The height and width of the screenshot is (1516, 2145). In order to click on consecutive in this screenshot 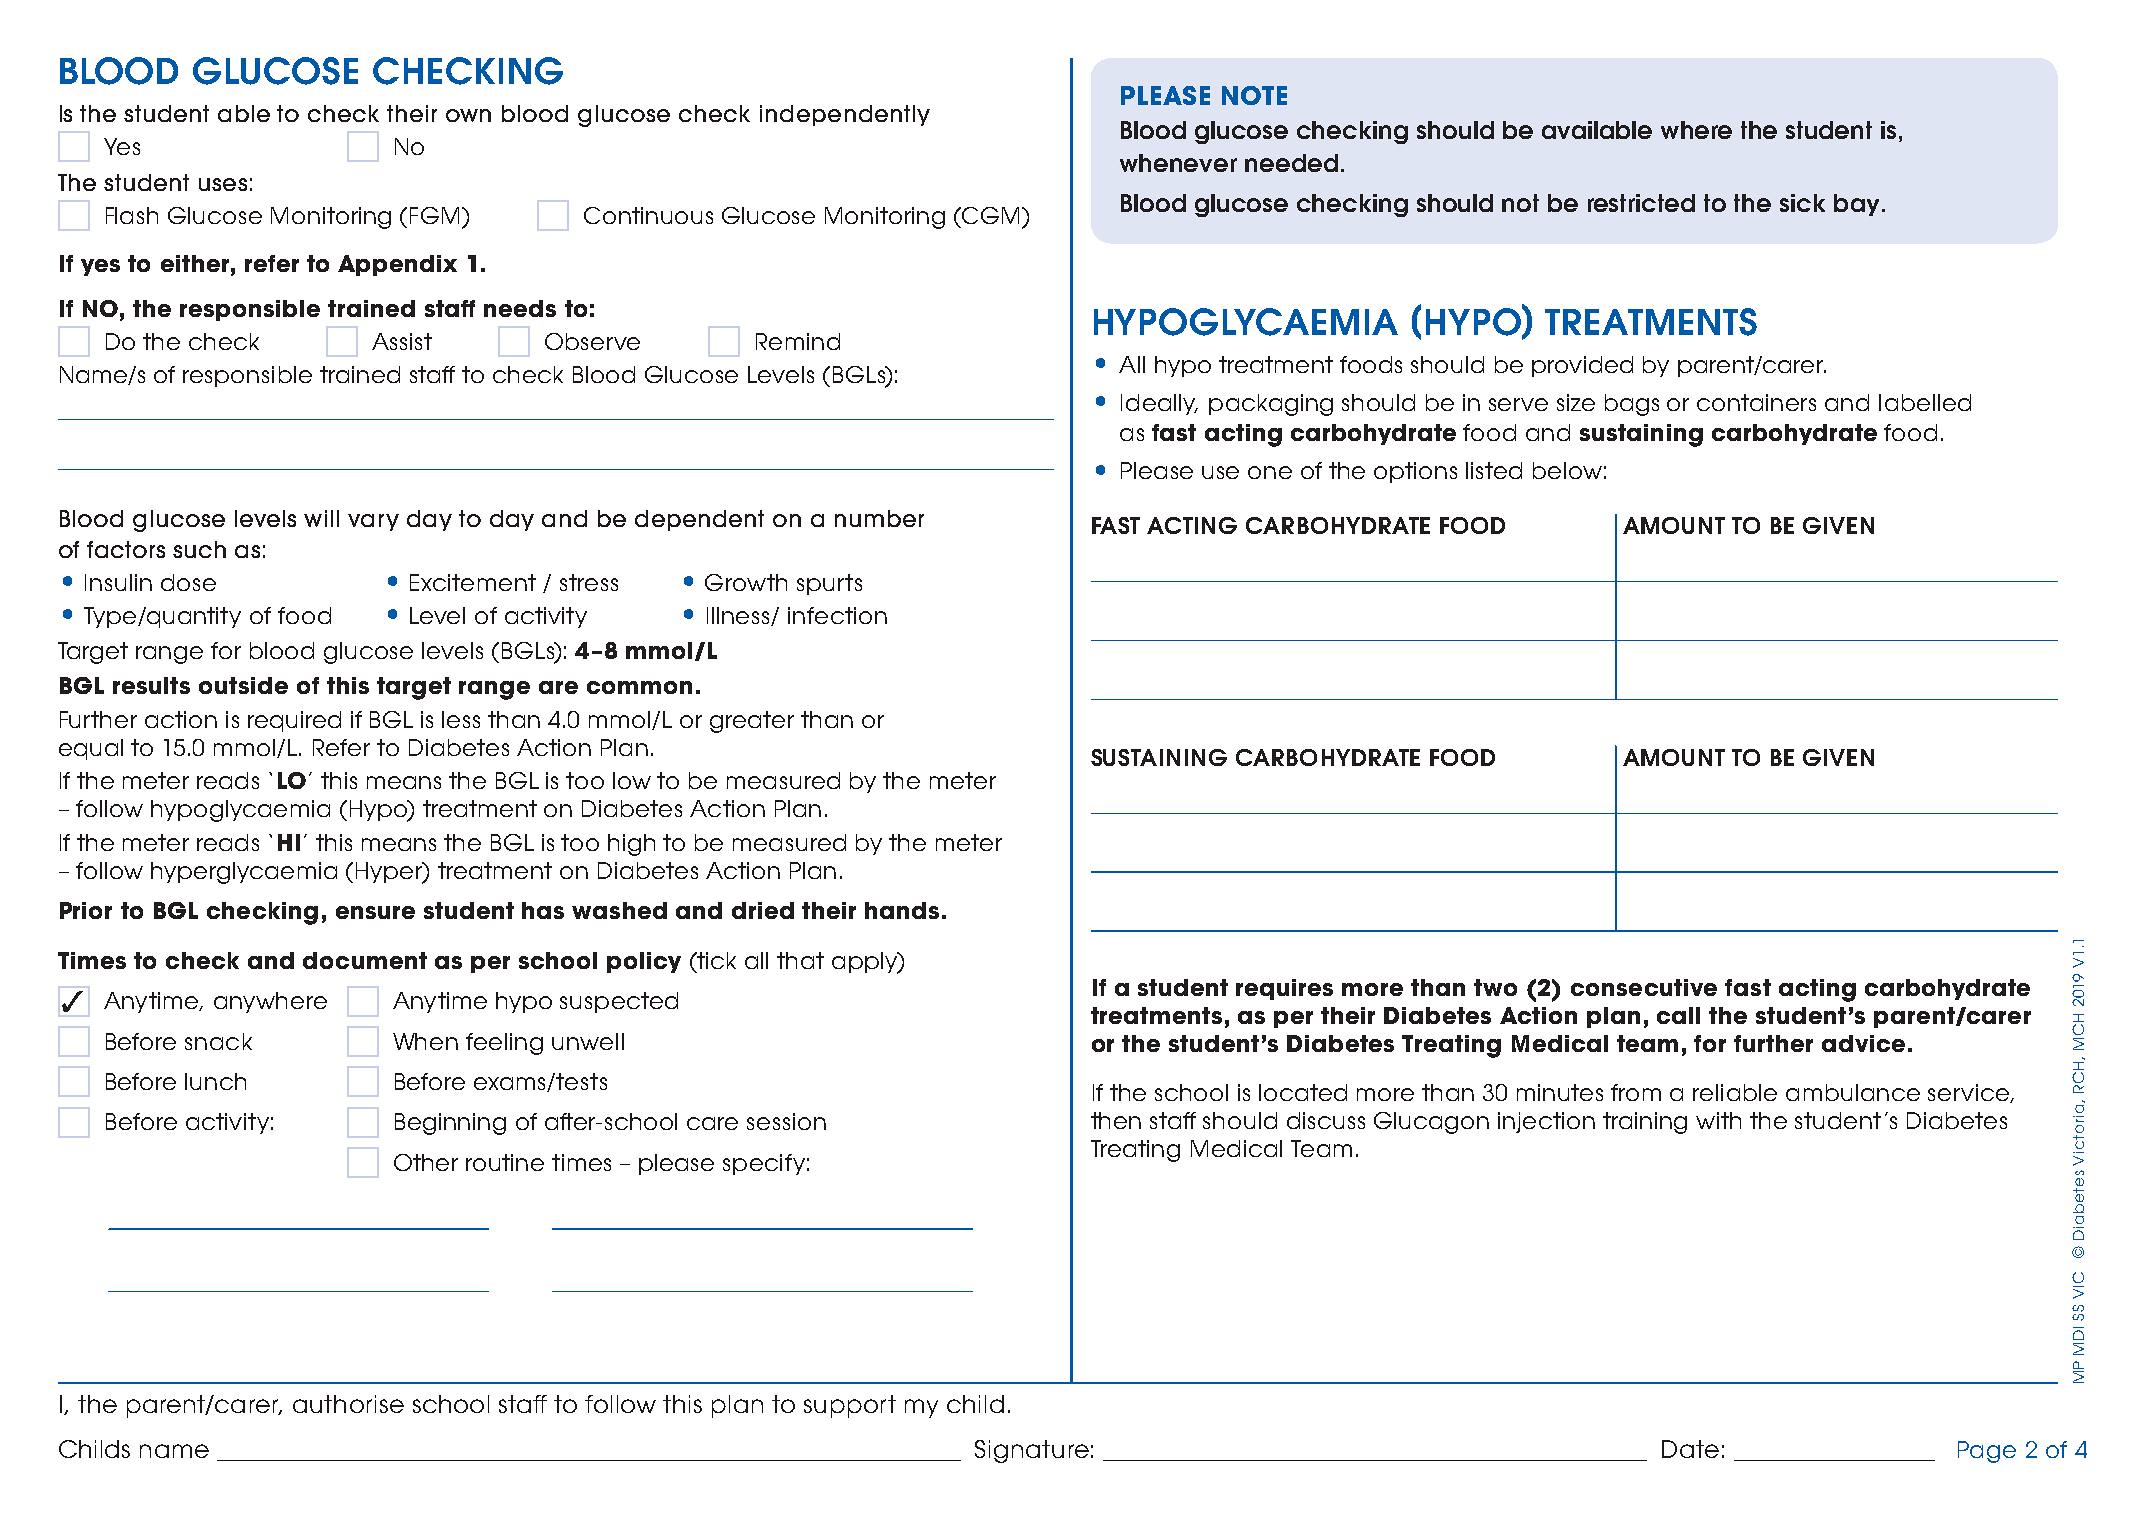, I will do `click(1644, 987)`.
